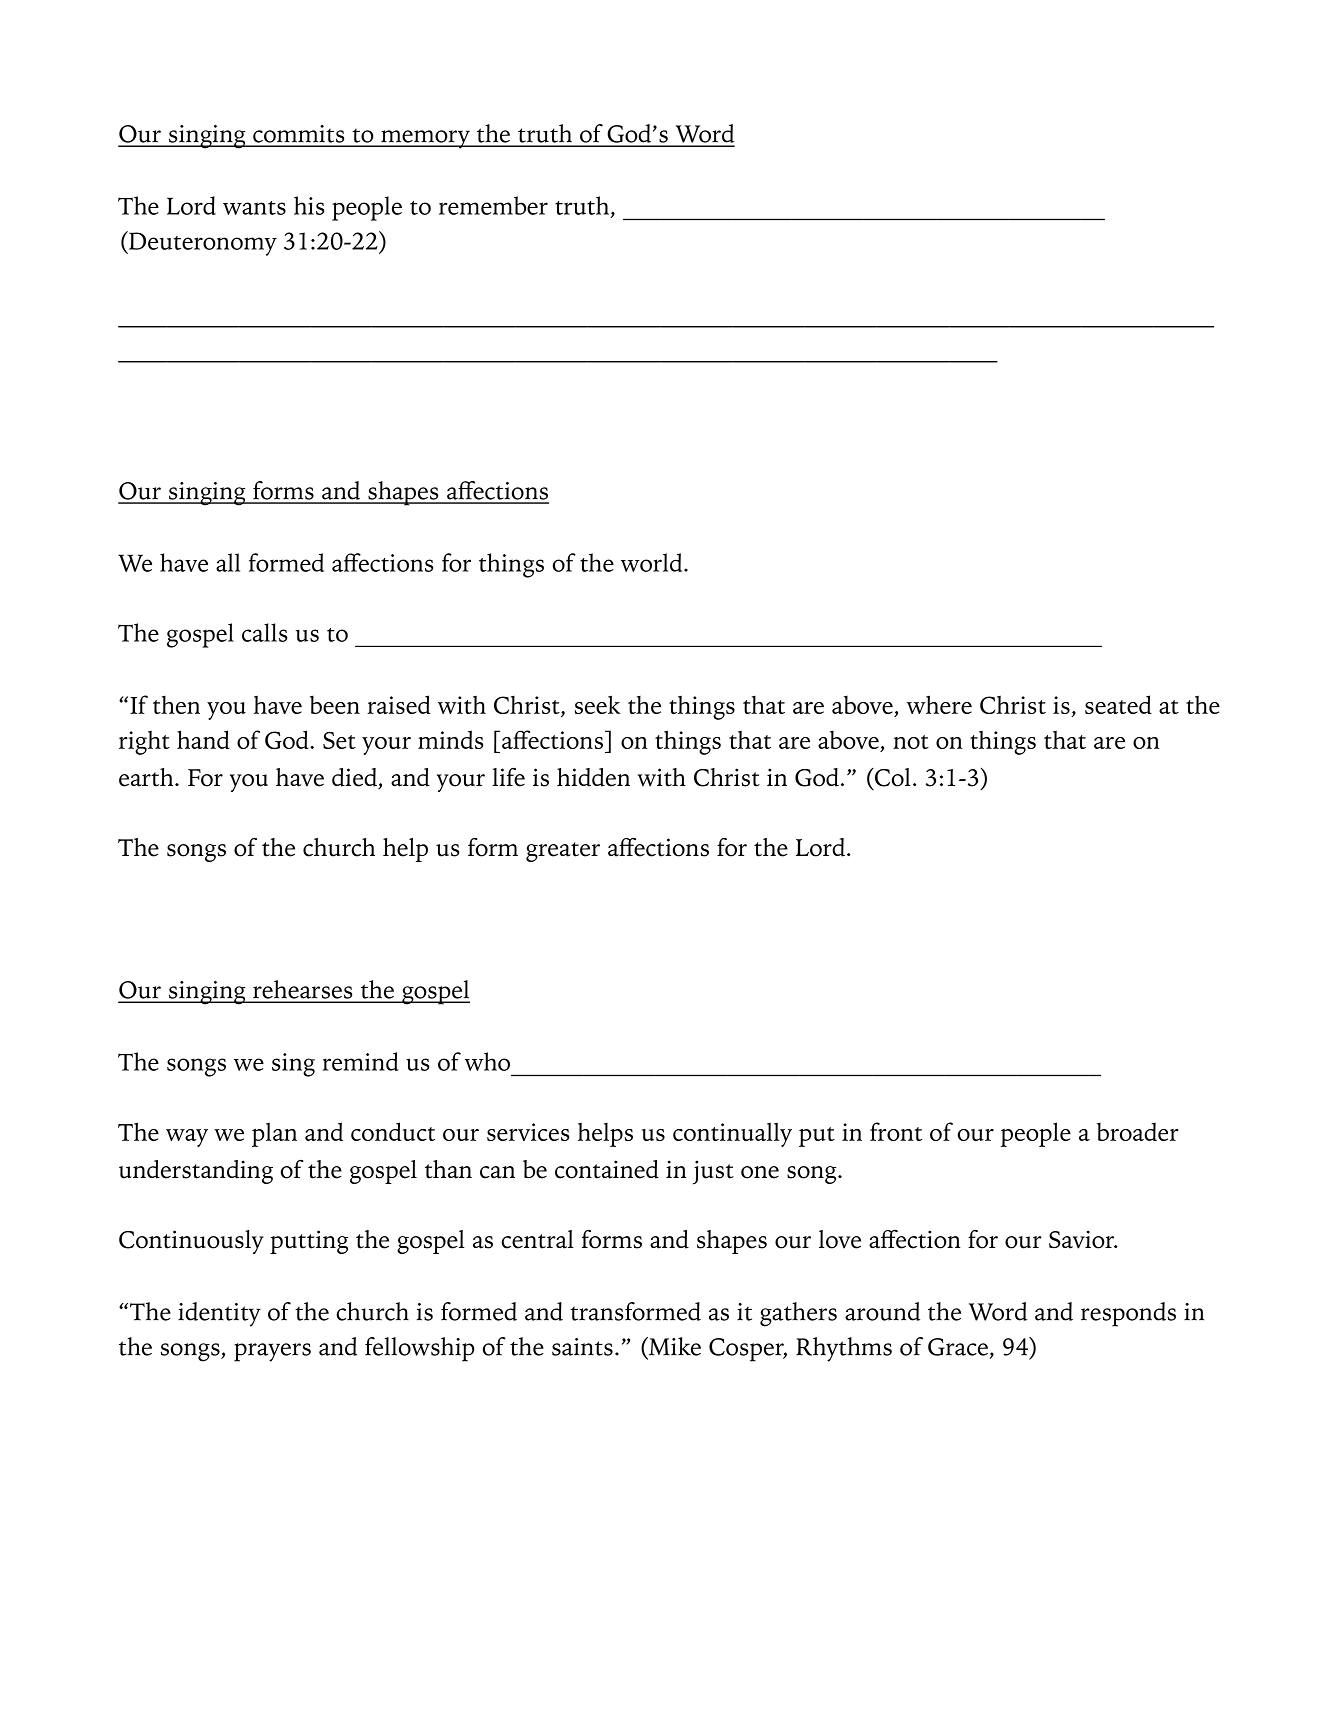  Describe the element at coordinates (493, 205) in the document. I see `remember` at that location.
